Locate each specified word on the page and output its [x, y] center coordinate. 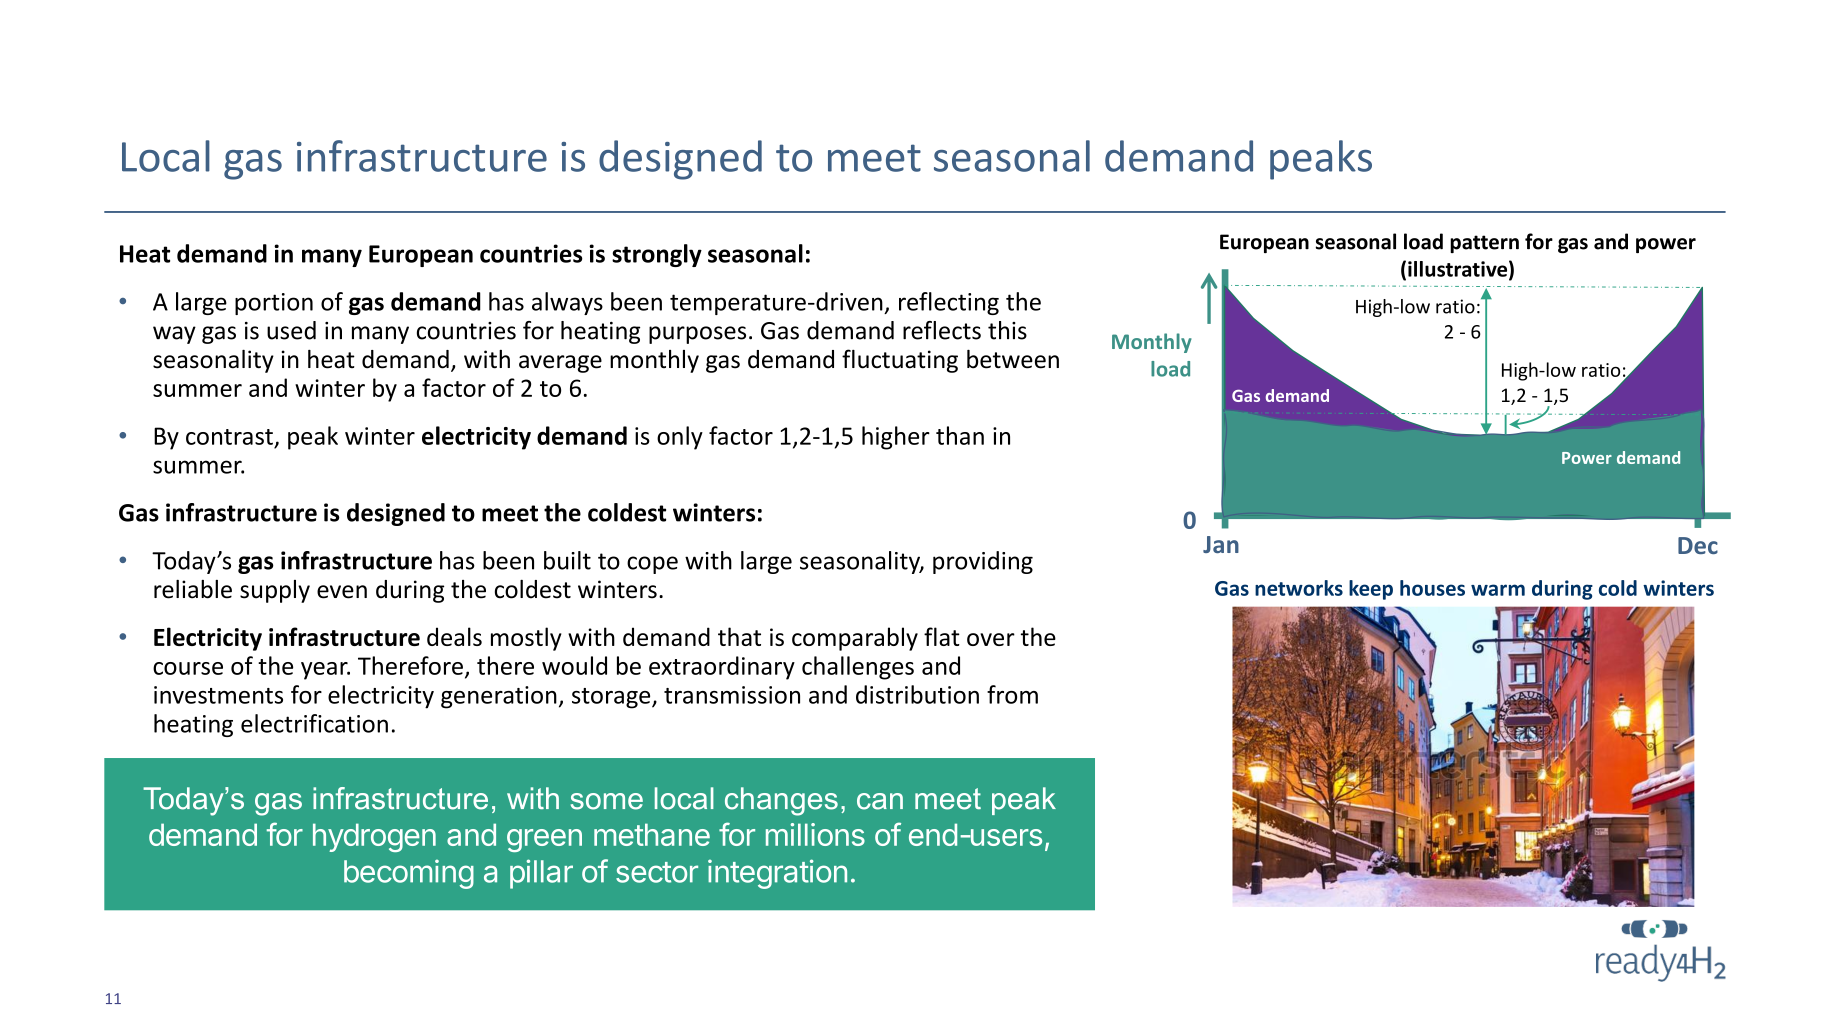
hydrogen [374, 837]
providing [983, 562]
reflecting [949, 303]
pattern [1484, 244]
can [880, 801]
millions [815, 834]
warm [1498, 590]
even [342, 592]
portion [274, 304]
